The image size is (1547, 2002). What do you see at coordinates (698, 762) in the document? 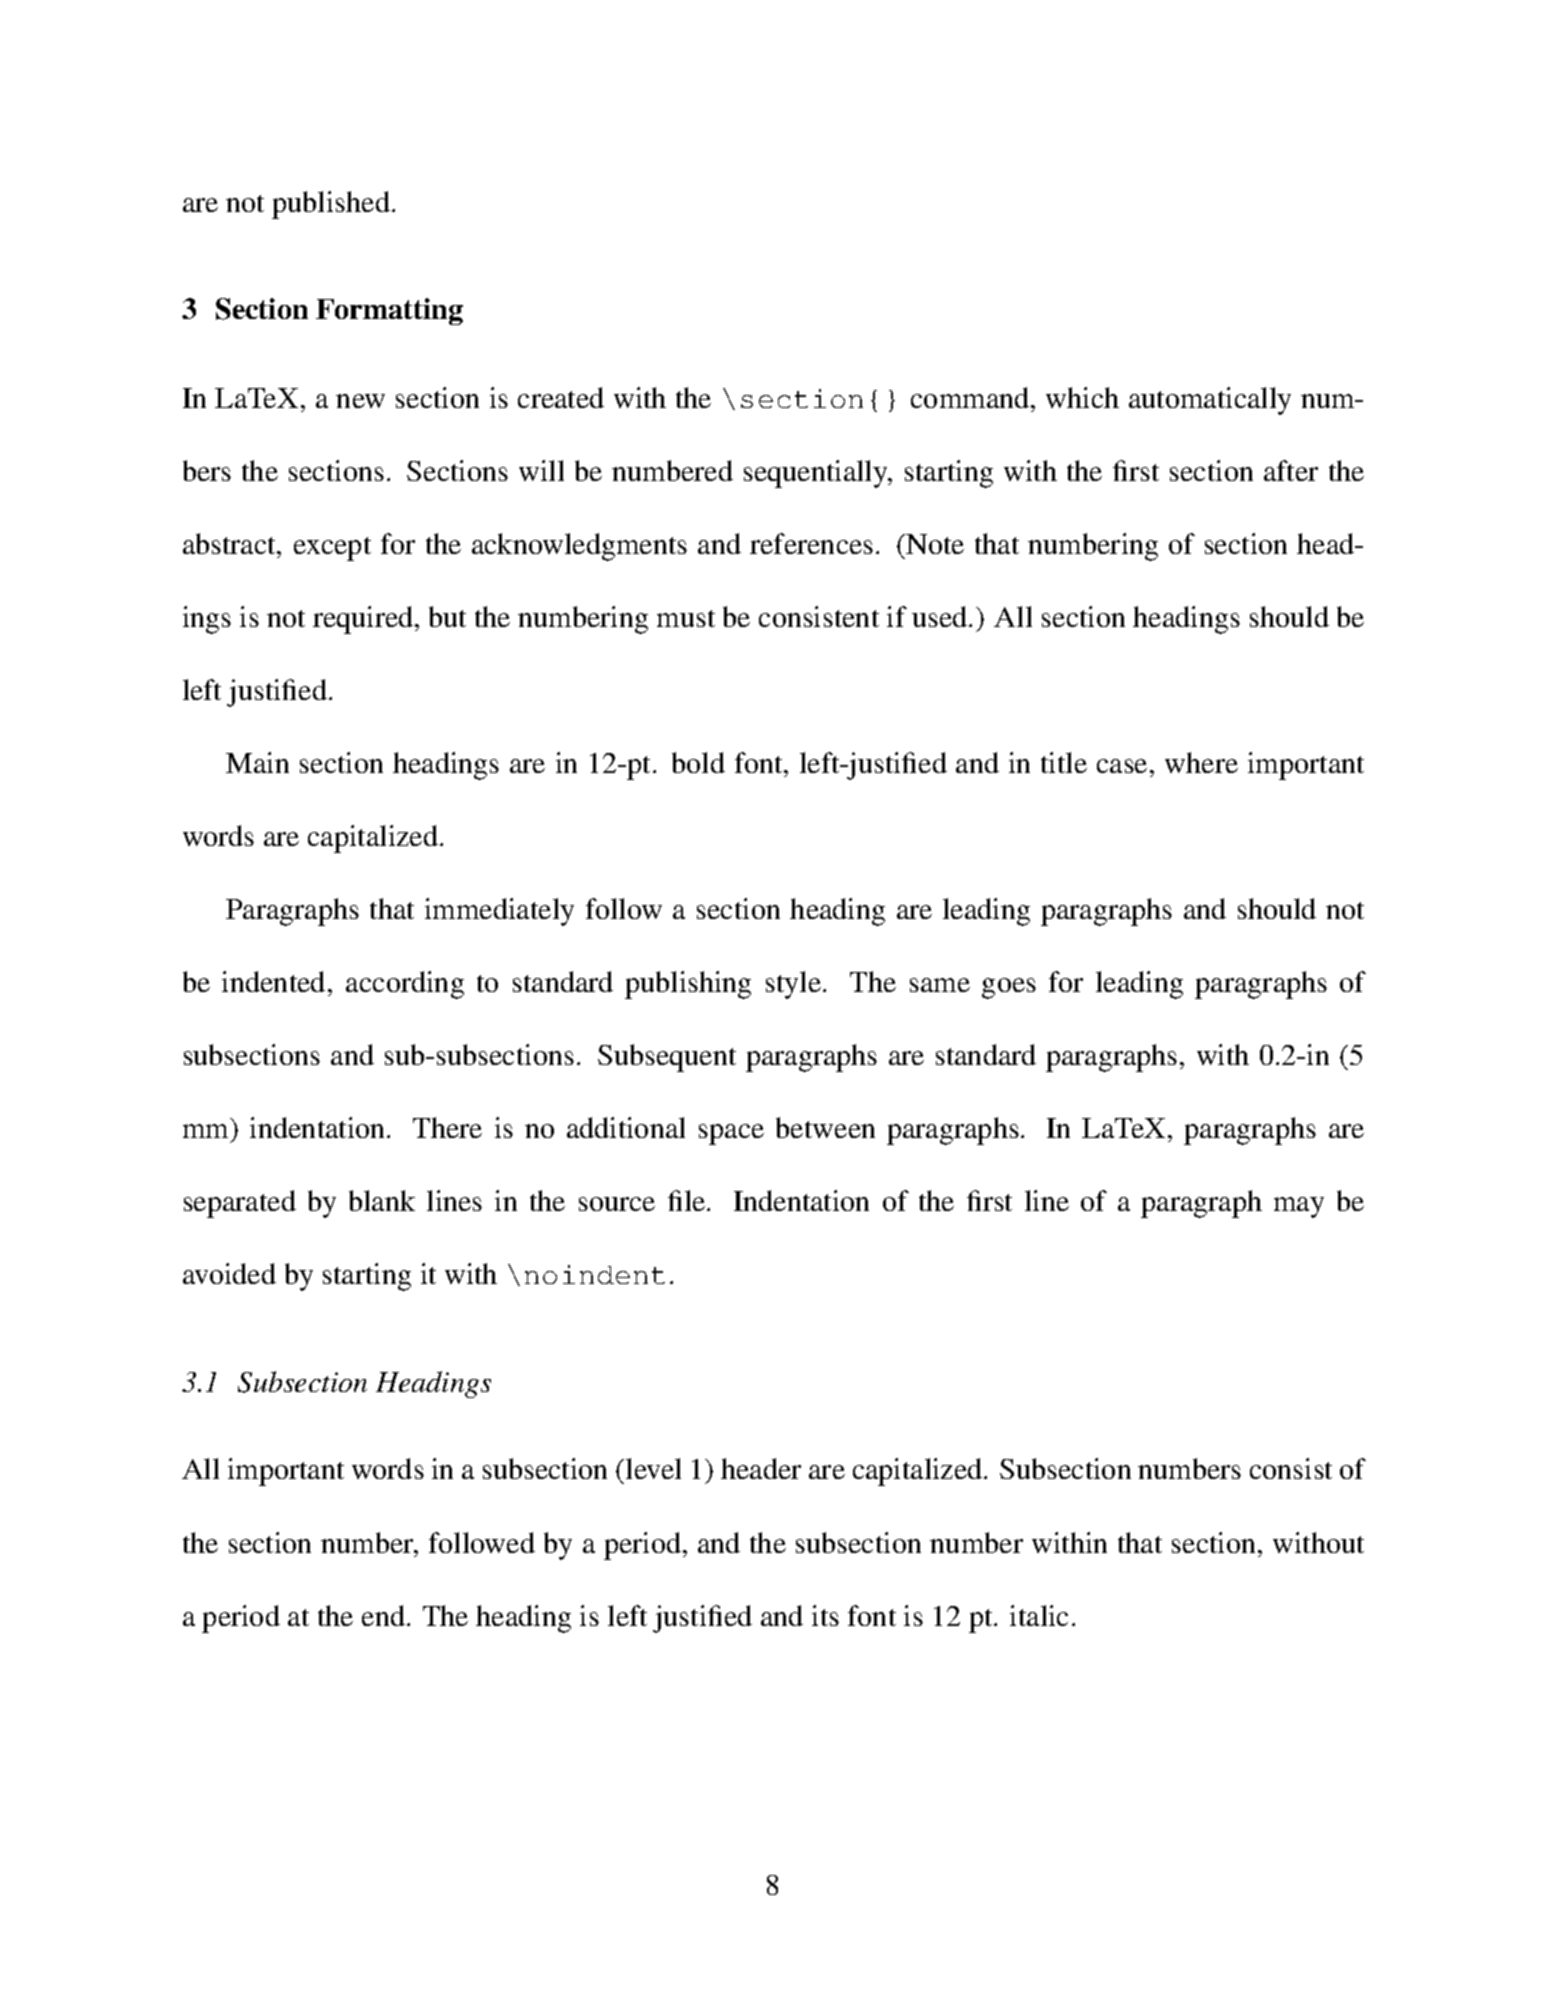
I see `bold` at bounding box center [698, 762].
